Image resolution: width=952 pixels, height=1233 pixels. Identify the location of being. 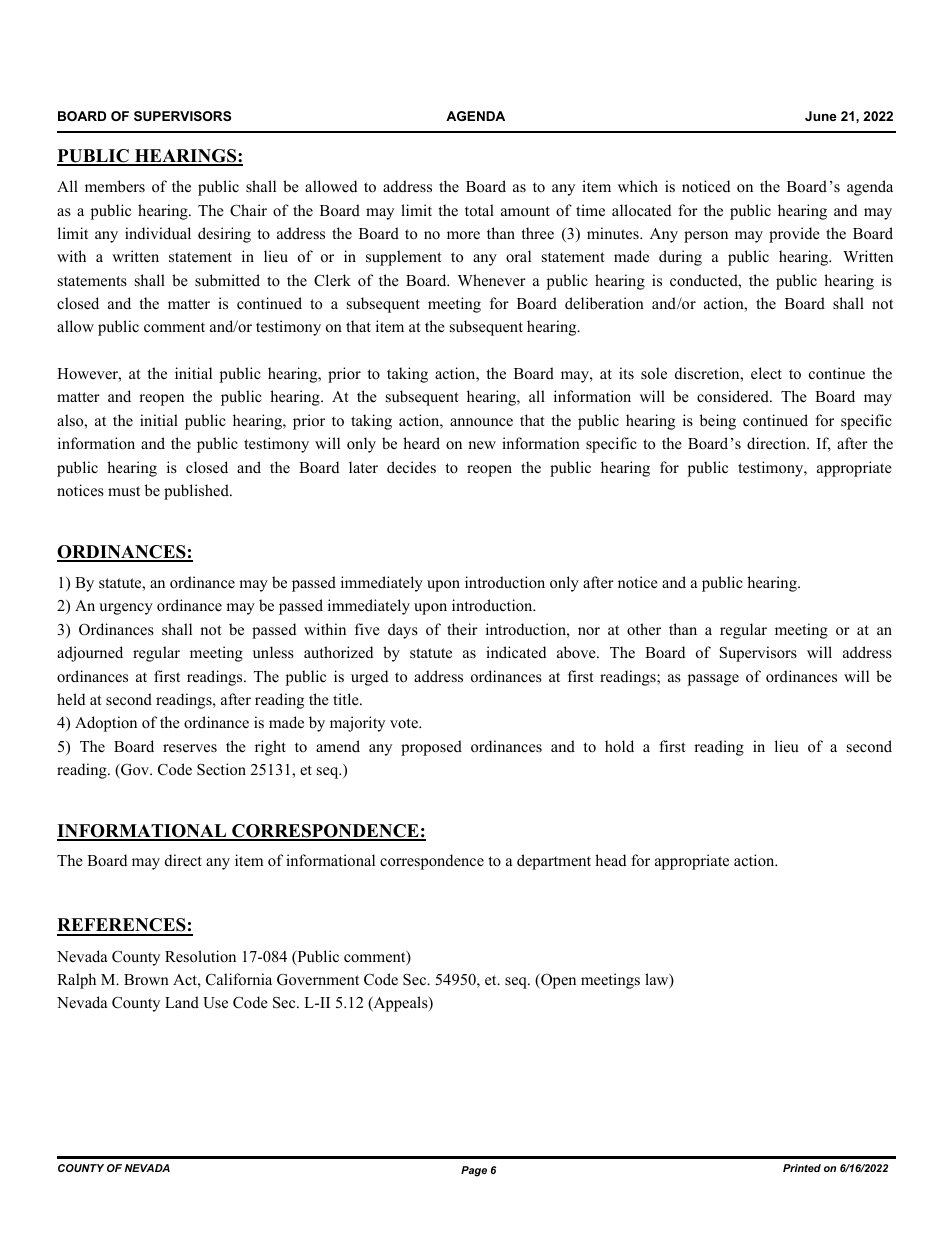
(718, 422).
